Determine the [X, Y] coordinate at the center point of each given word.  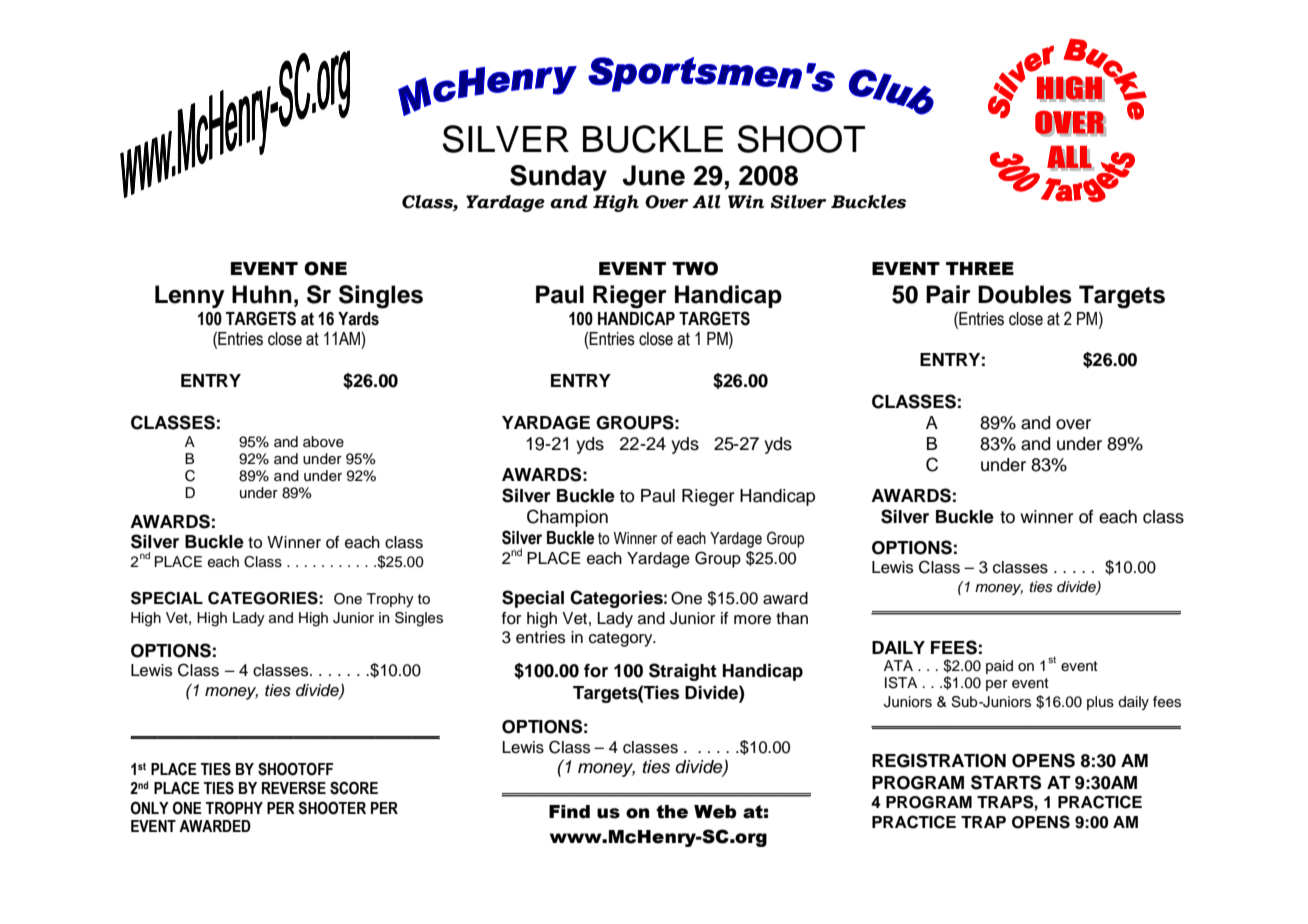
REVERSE [294, 788]
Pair [948, 294]
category [622, 639]
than [792, 618]
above [323, 442]
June [654, 175]
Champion [567, 518]
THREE [980, 268]
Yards [358, 319]
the [672, 812]
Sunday [558, 178]
